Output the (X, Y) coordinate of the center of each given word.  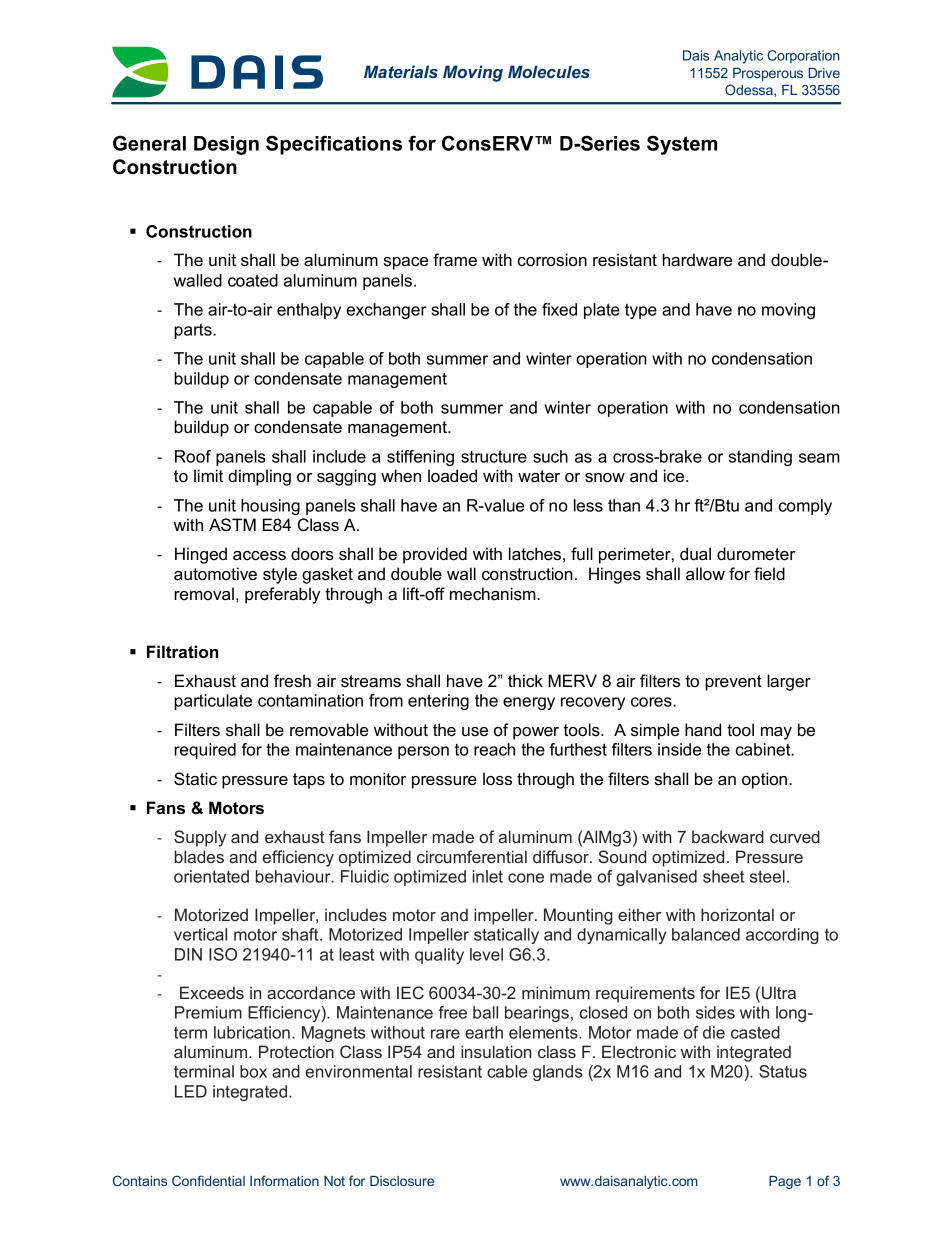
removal (204, 594)
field (769, 574)
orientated (211, 876)
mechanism (494, 594)
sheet (723, 876)
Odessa (750, 90)
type (641, 311)
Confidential (208, 1180)
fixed (559, 309)
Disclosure (402, 1181)
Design (226, 145)
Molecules (549, 71)
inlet (488, 876)
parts (194, 331)
